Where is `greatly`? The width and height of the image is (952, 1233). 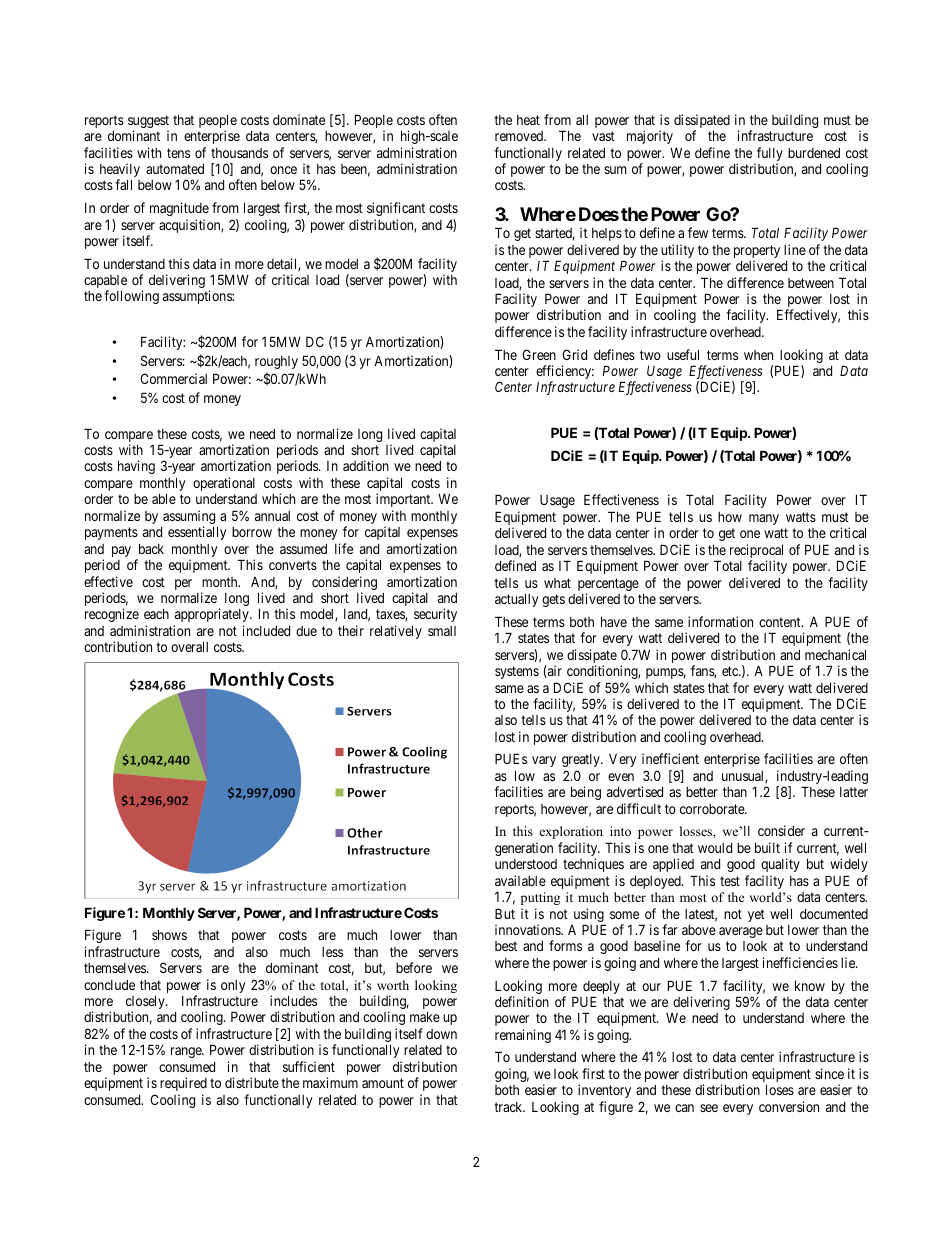 greatly is located at coordinates (582, 760).
